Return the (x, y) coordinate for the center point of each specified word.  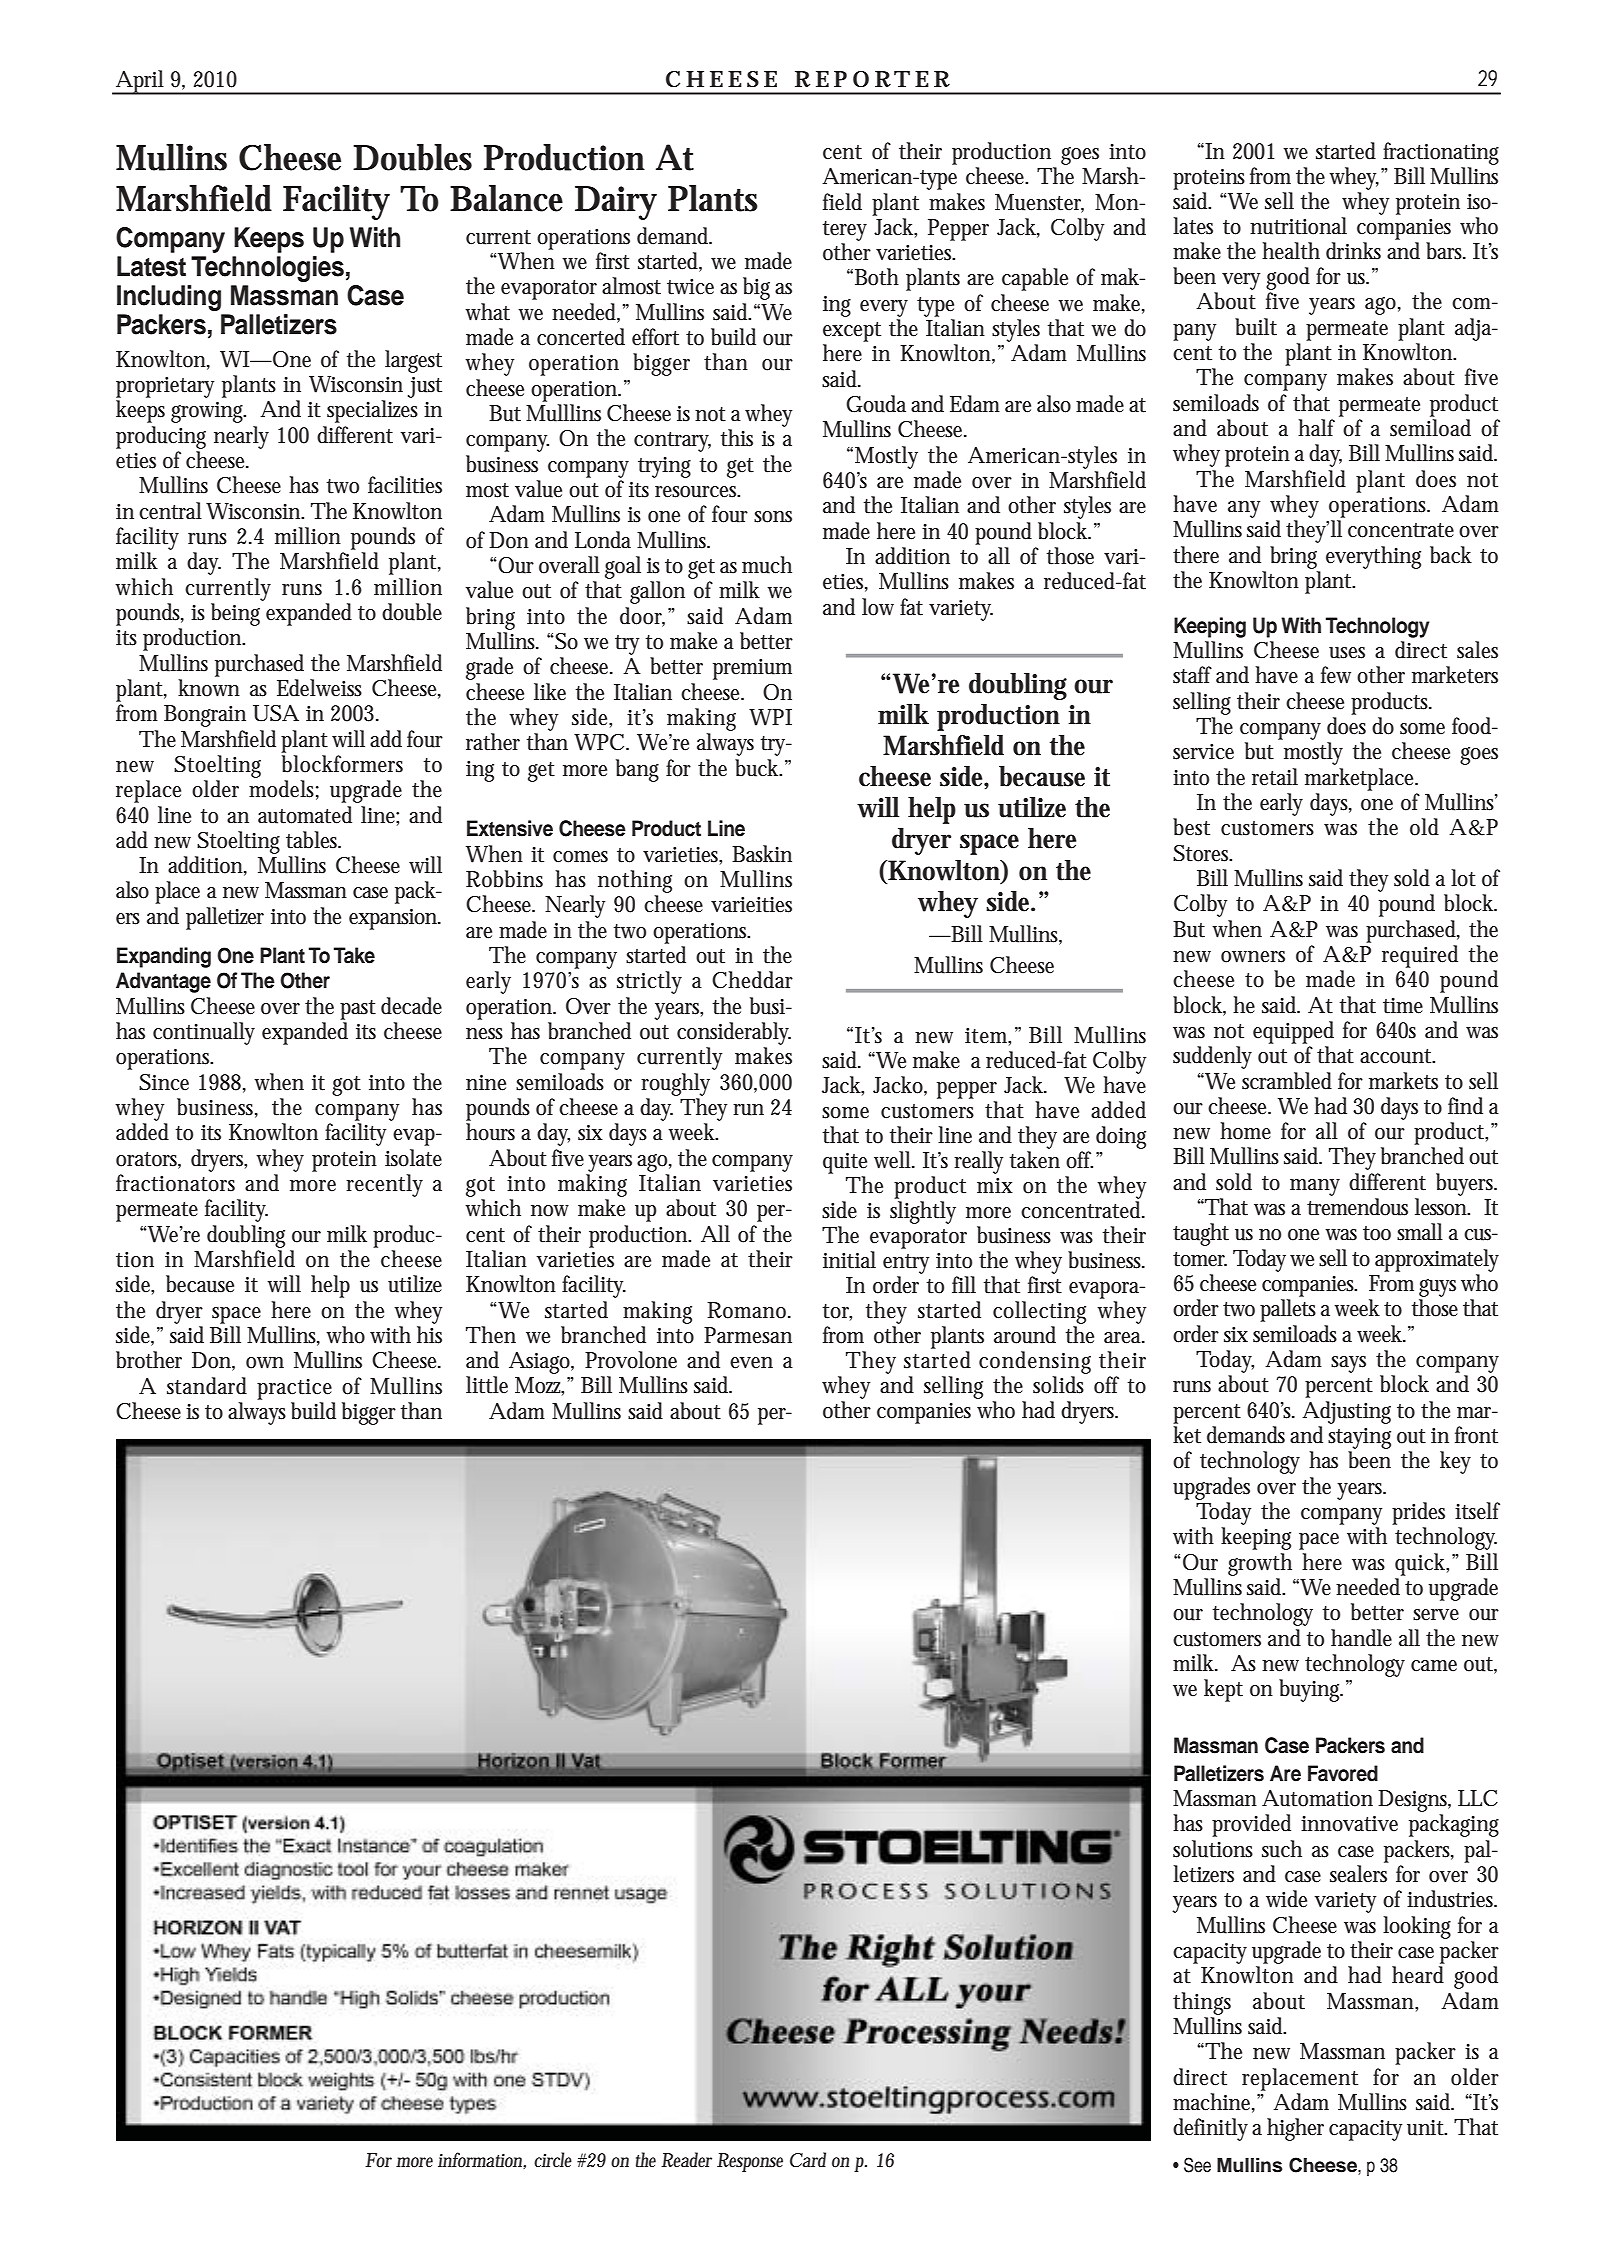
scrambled (1287, 1081)
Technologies (267, 269)
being (235, 614)
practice (294, 1389)
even (751, 1363)
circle (553, 2159)
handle (1361, 1638)
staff (1192, 675)
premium (752, 669)
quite (845, 1163)
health (1291, 251)
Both (877, 277)
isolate (413, 1158)
